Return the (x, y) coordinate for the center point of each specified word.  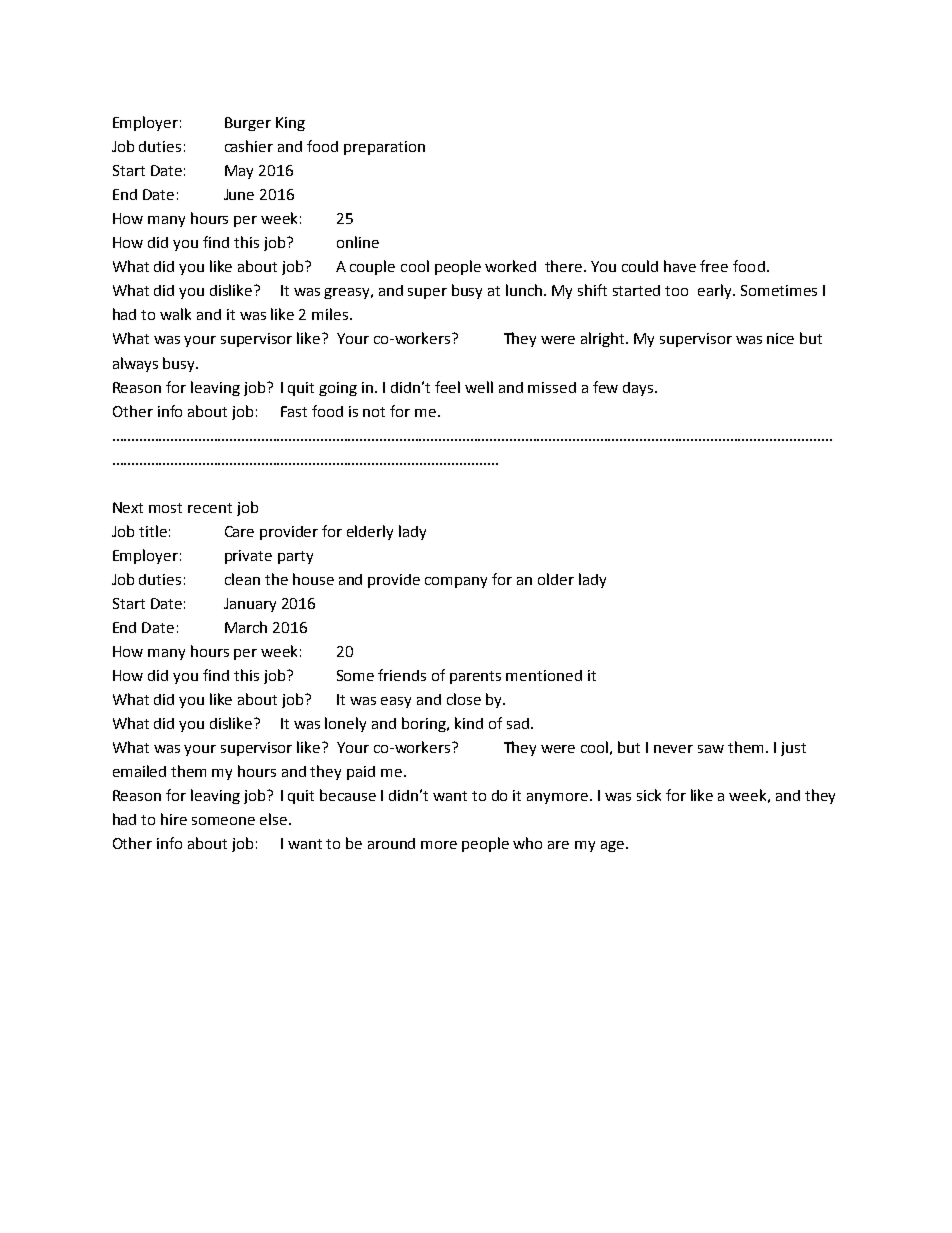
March (246, 627)
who (527, 843)
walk (175, 314)
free (714, 266)
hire (174, 819)
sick (649, 795)
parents (475, 677)
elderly (370, 532)
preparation (384, 148)
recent (210, 508)
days (639, 389)
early (716, 291)
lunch (525, 290)
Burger (248, 124)
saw (711, 749)
